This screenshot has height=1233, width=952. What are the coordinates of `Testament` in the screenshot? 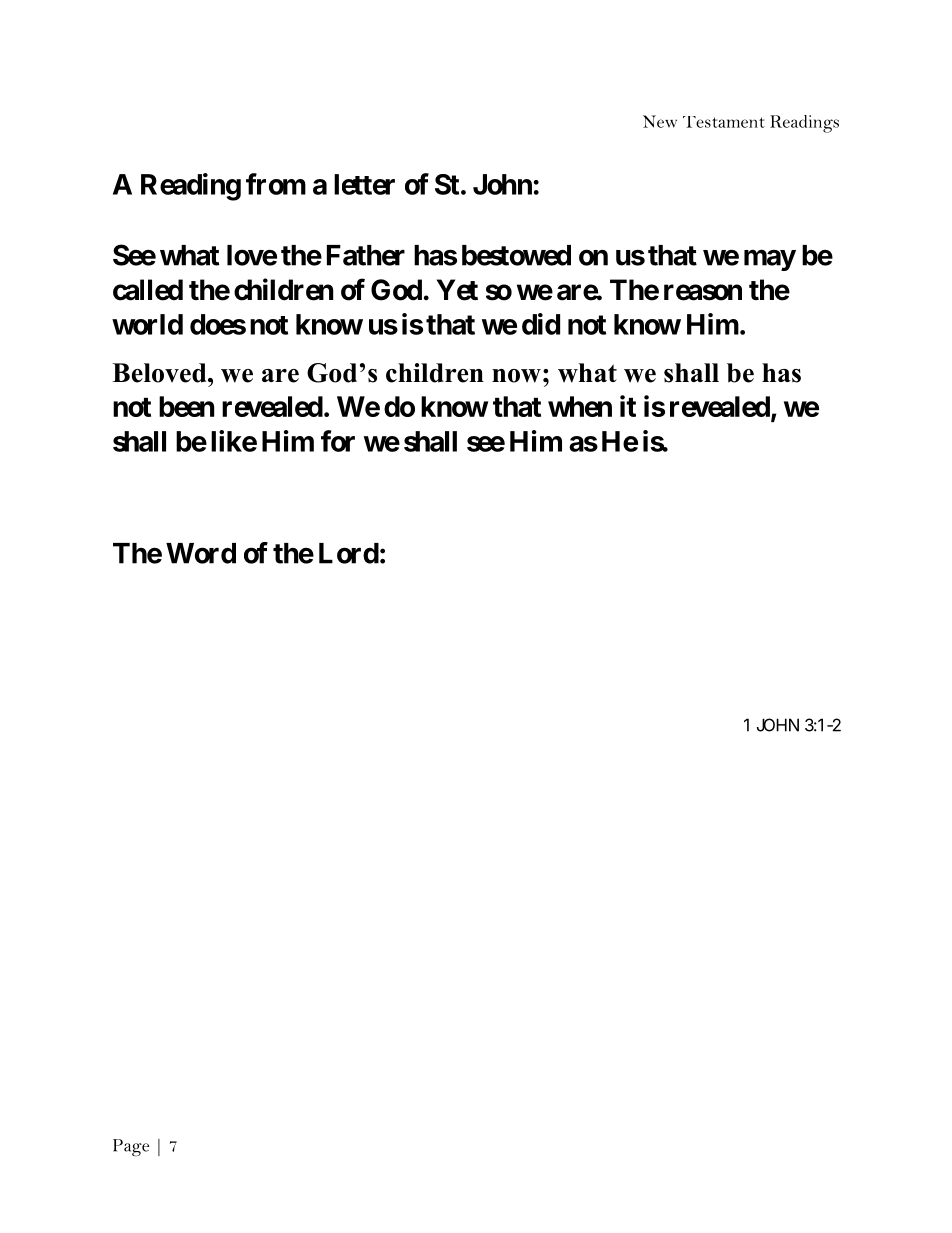 It's located at (724, 122).
